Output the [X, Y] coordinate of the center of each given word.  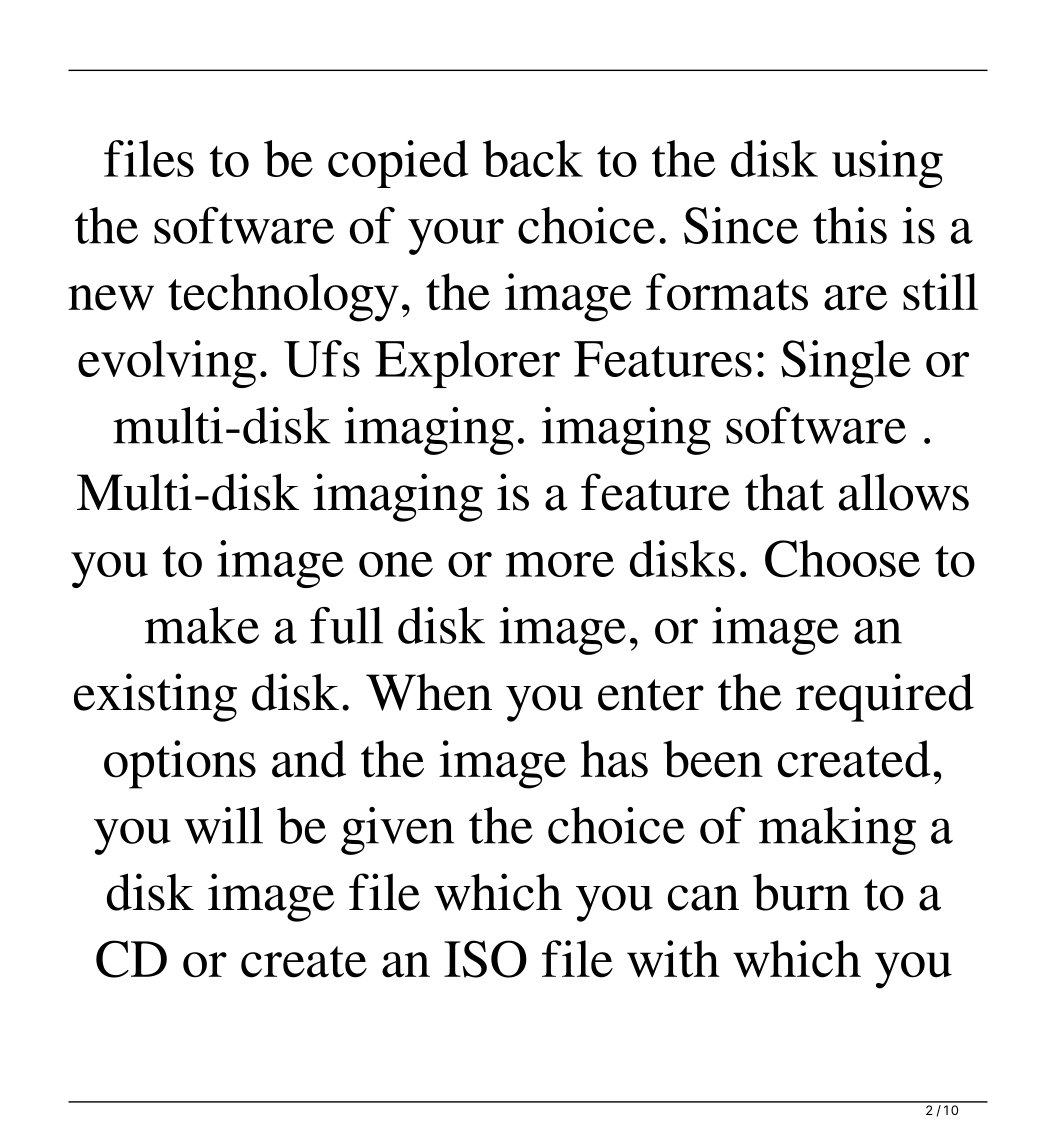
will [224, 825]
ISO [485, 959]
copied [398, 164]
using [887, 164]
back [533, 158]
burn [801, 892]
